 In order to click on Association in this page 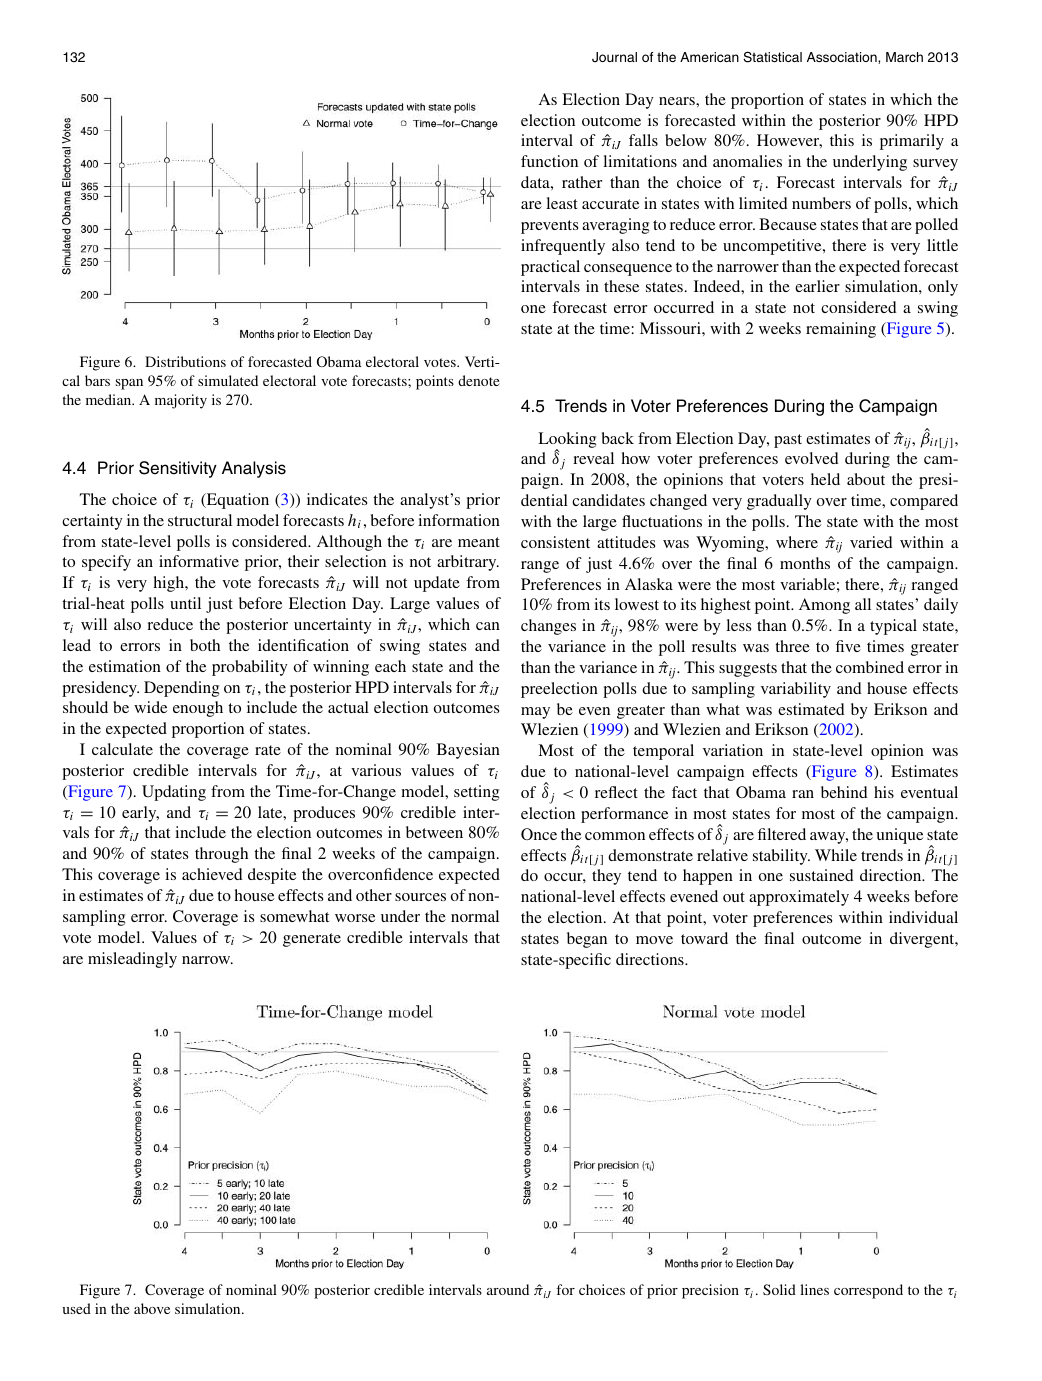, I will do `click(843, 58)`.
